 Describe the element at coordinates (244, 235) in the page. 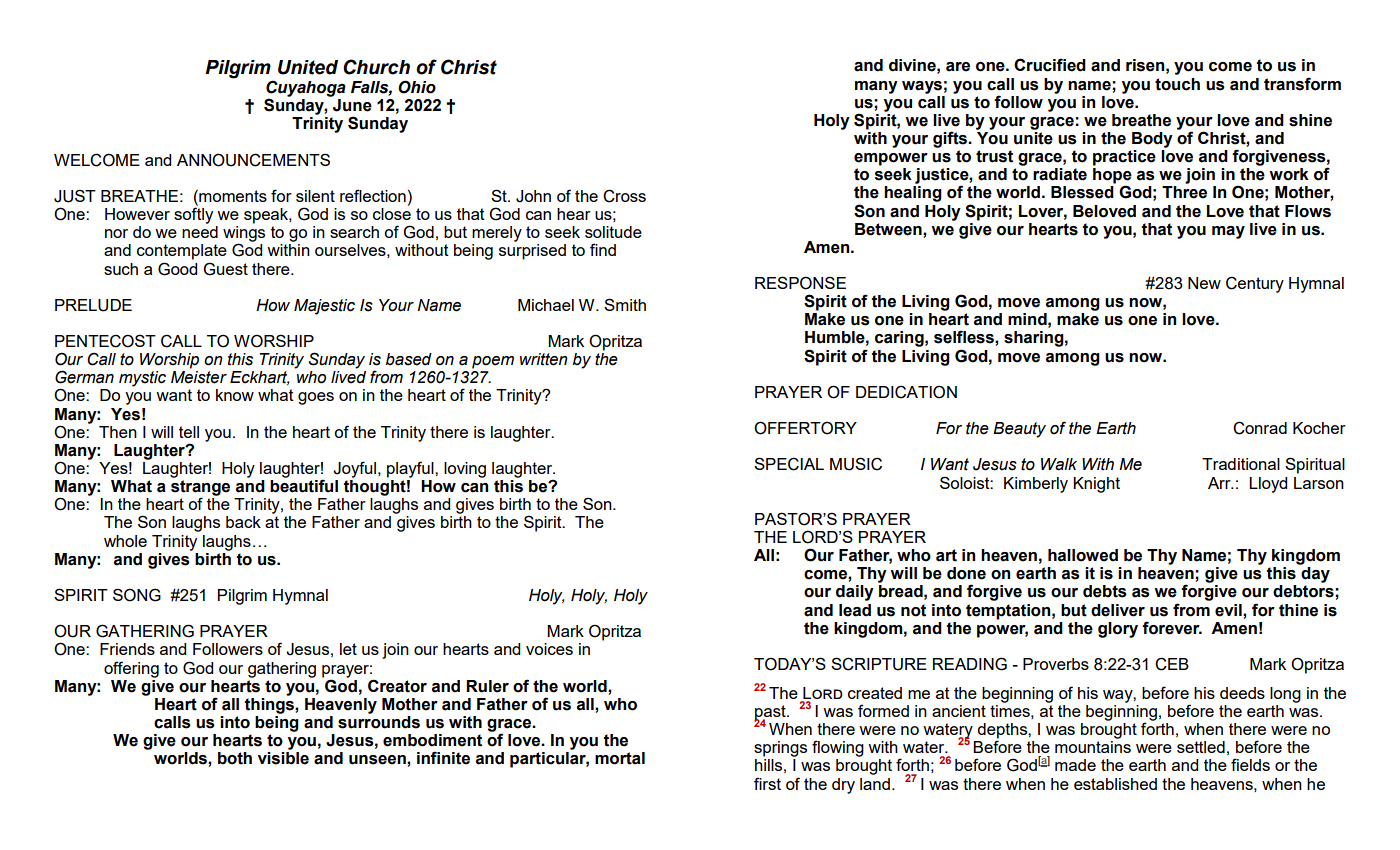

I see `wings` at that location.
